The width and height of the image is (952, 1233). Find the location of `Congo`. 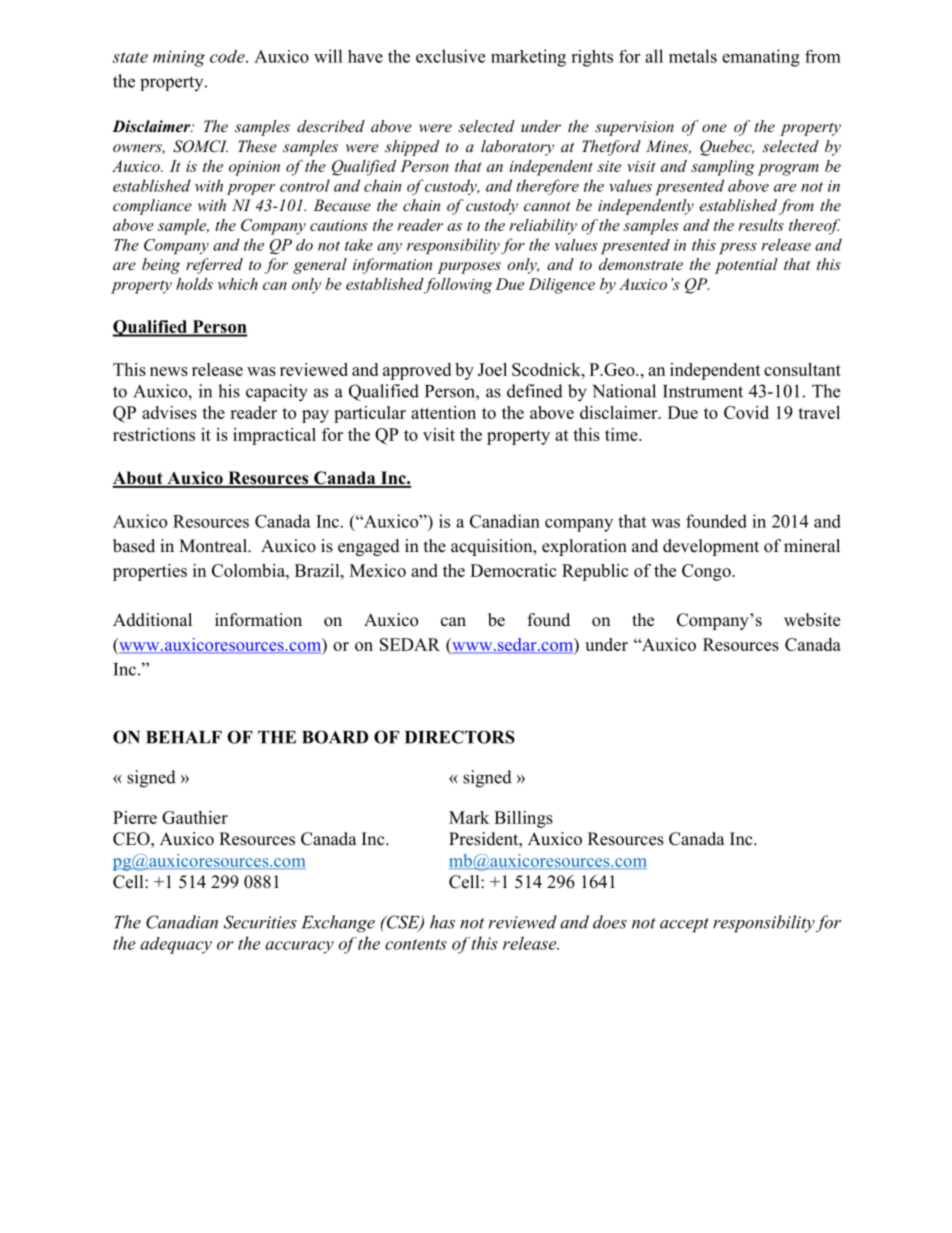

Congo is located at coordinates (707, 572).
